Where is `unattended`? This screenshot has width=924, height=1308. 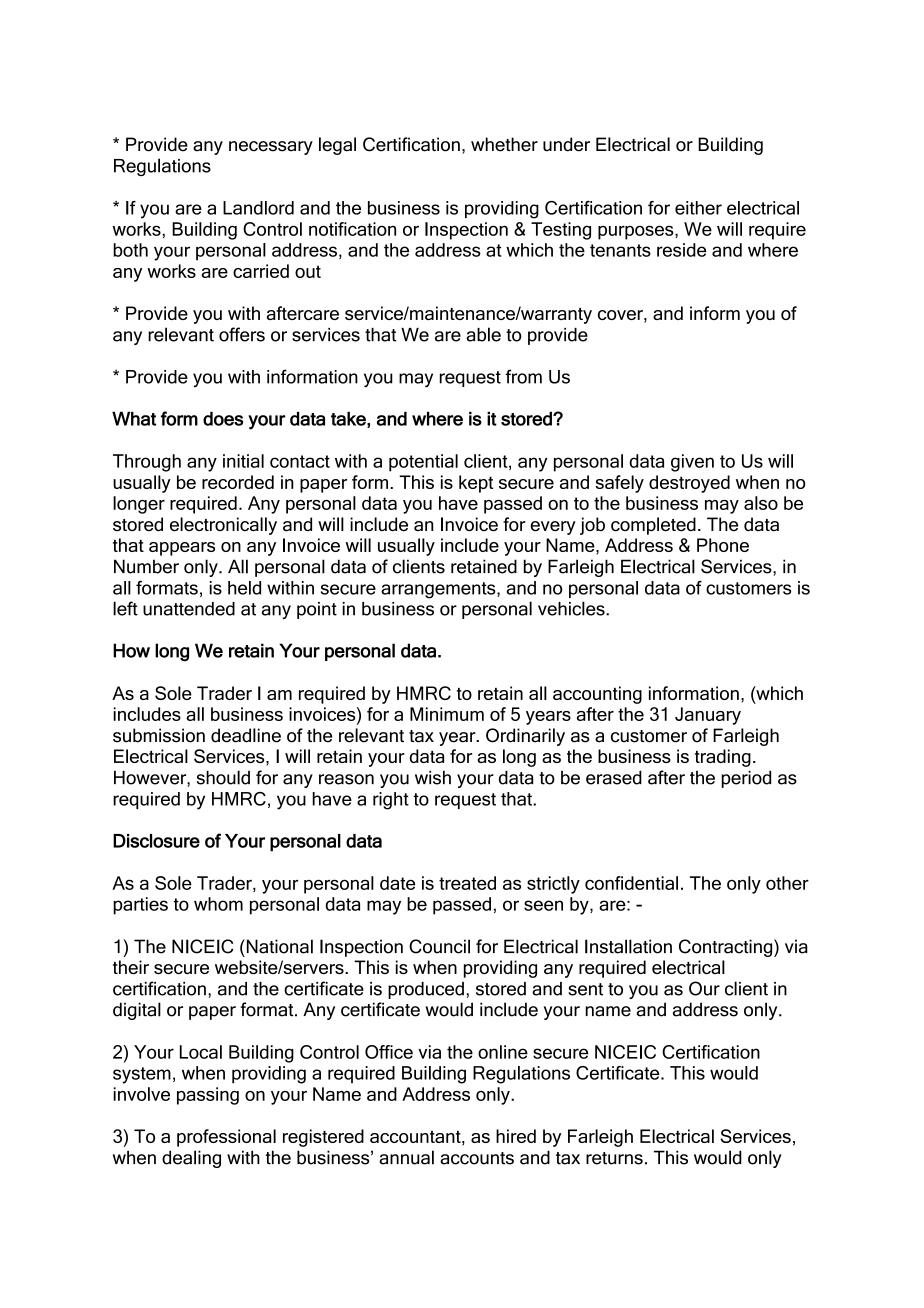
unattended is located at coordinates (189, 609).
